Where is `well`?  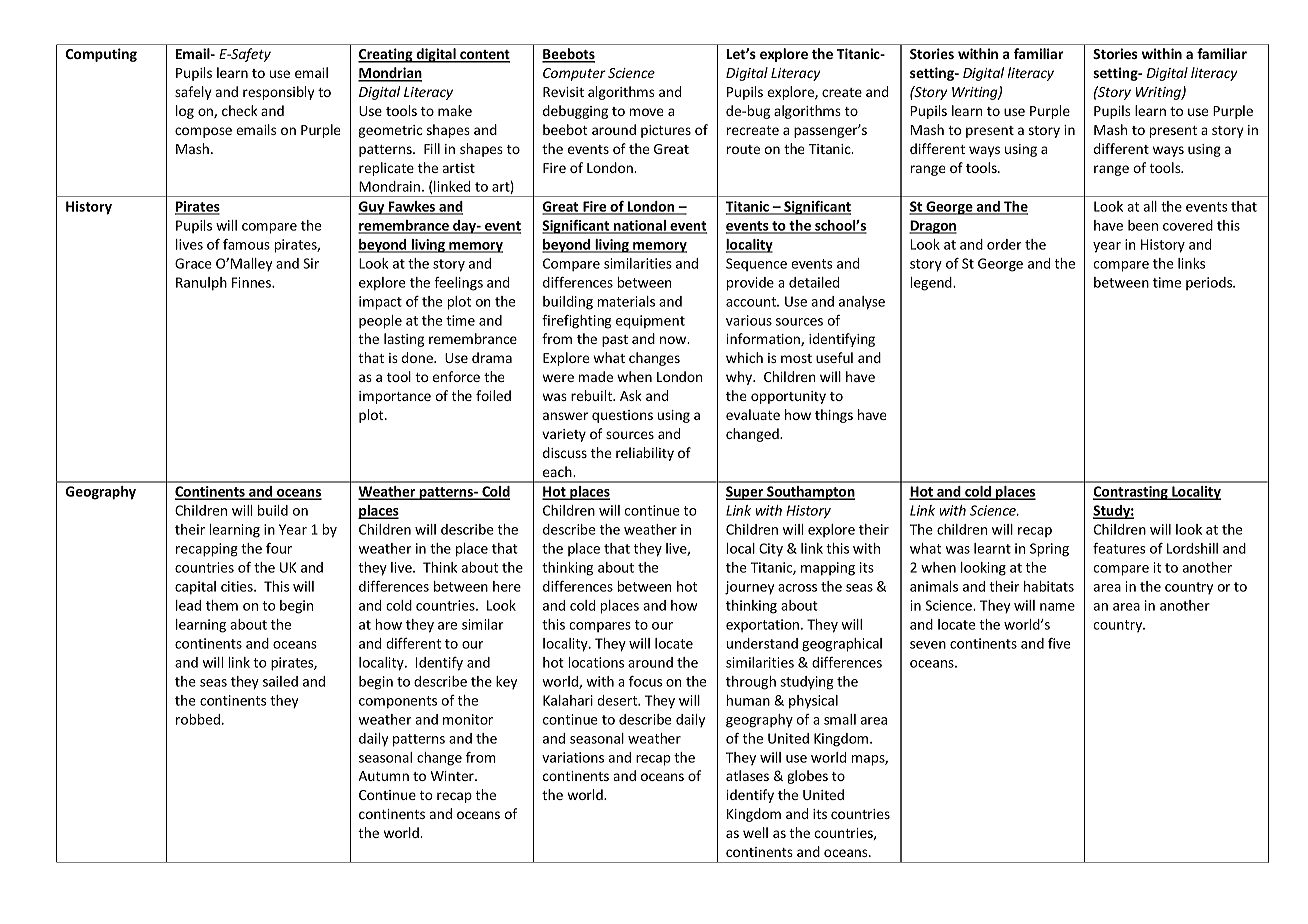 well is located at coordinates (755, 832).
